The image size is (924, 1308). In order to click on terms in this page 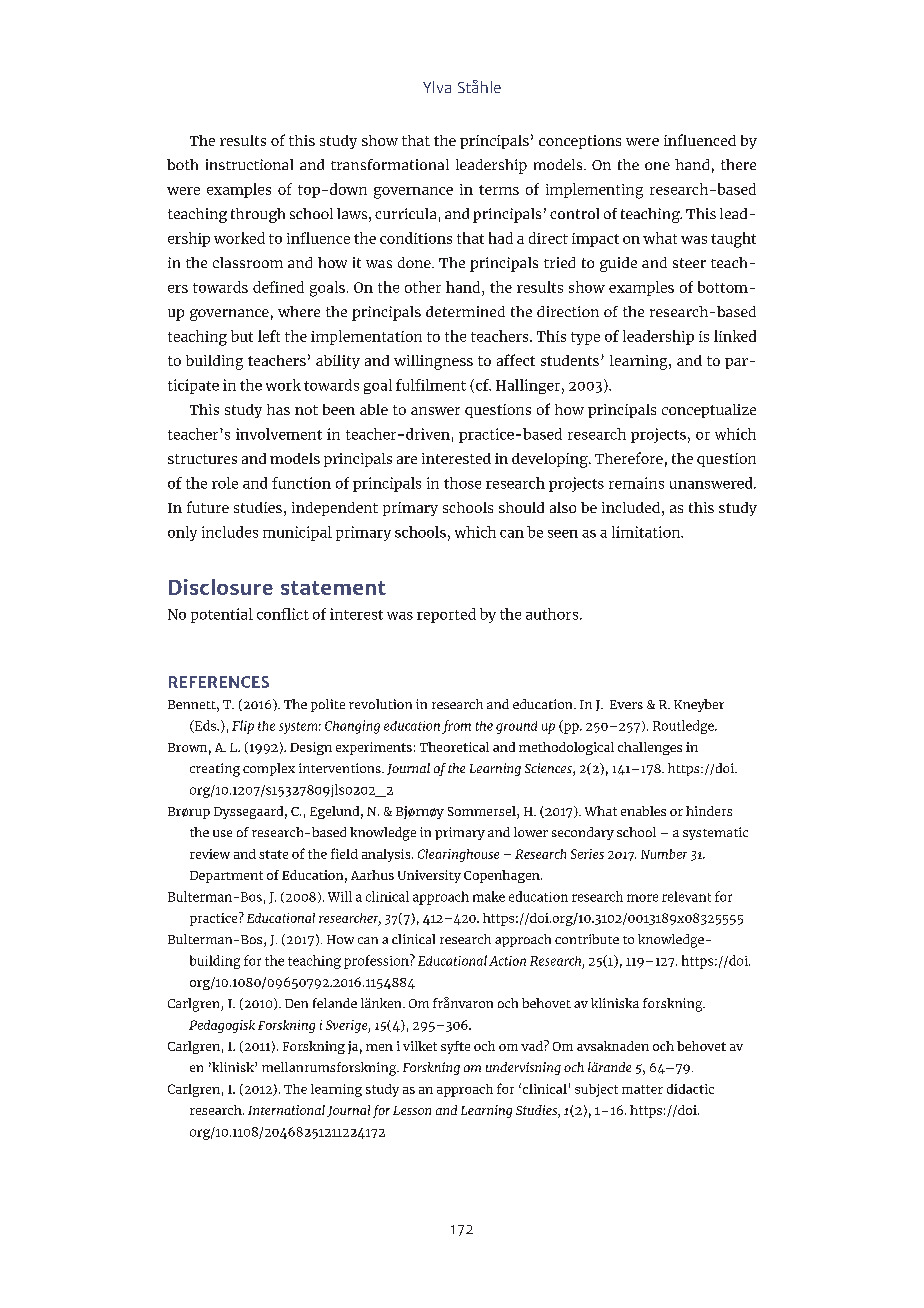, I will do `click(499, 190)`.
